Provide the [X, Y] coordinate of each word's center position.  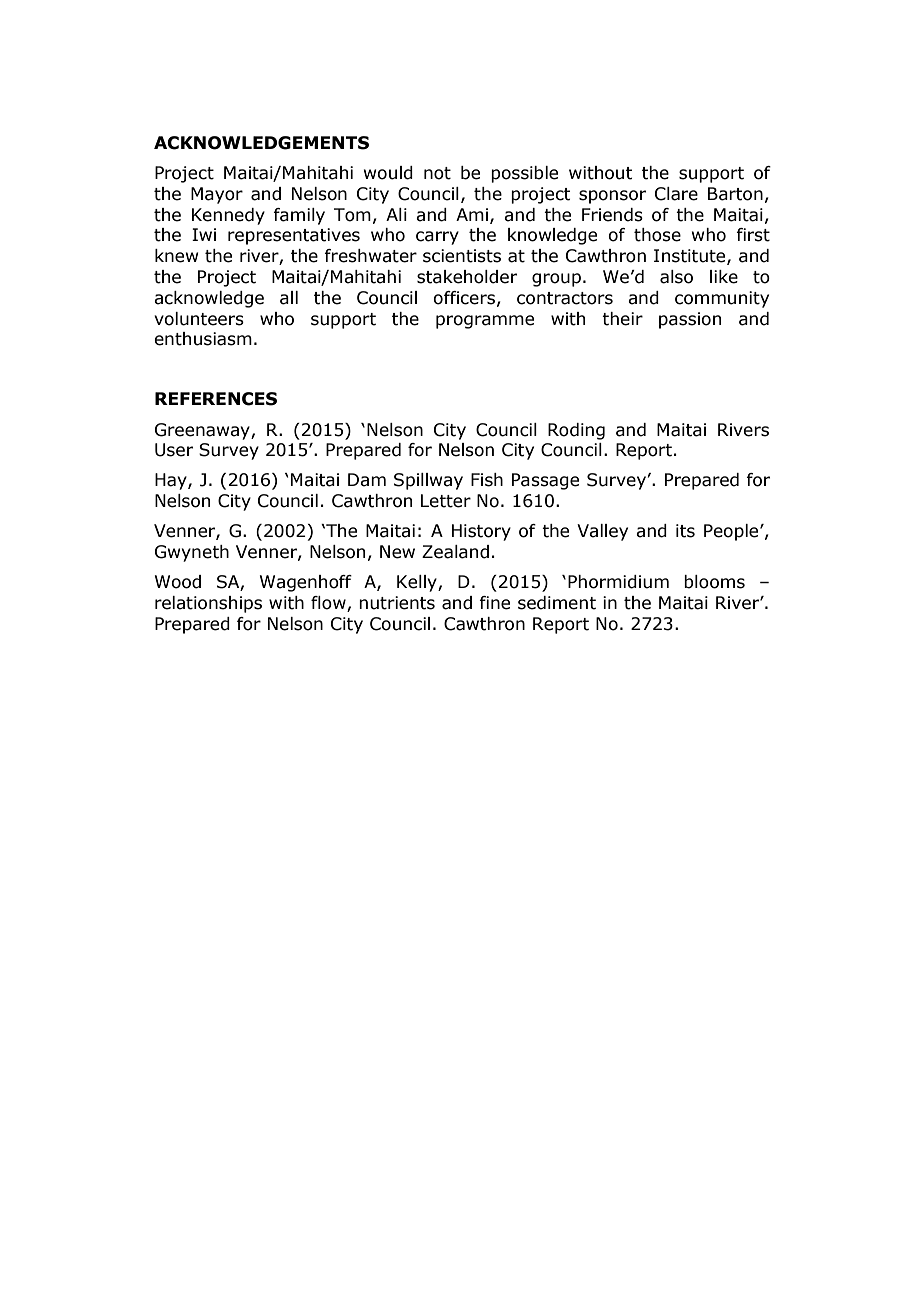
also [676, 277]
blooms [714, 582]
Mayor [217, 195]
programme [485, 322]
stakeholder [467, 277]
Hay [172, 481]
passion [690, 320]
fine [494, 603]
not [437, 173]
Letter [446, 501]
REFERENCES [216, 399]
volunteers [199, 319]
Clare [676, 194]
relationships [208, 604]
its [685, 531]
